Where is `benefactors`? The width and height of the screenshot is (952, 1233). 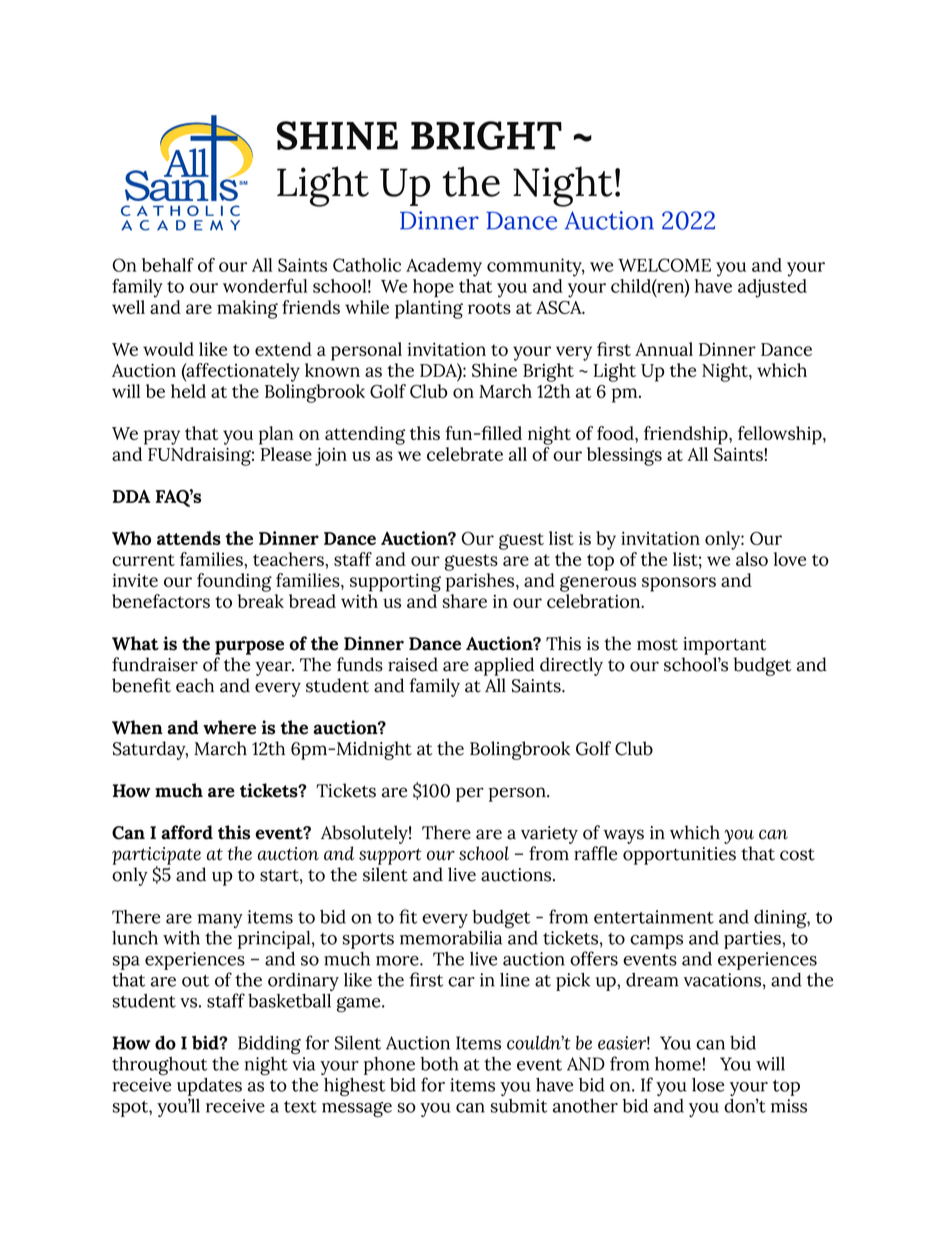 benefactors is located at coordinates (161, 601).
